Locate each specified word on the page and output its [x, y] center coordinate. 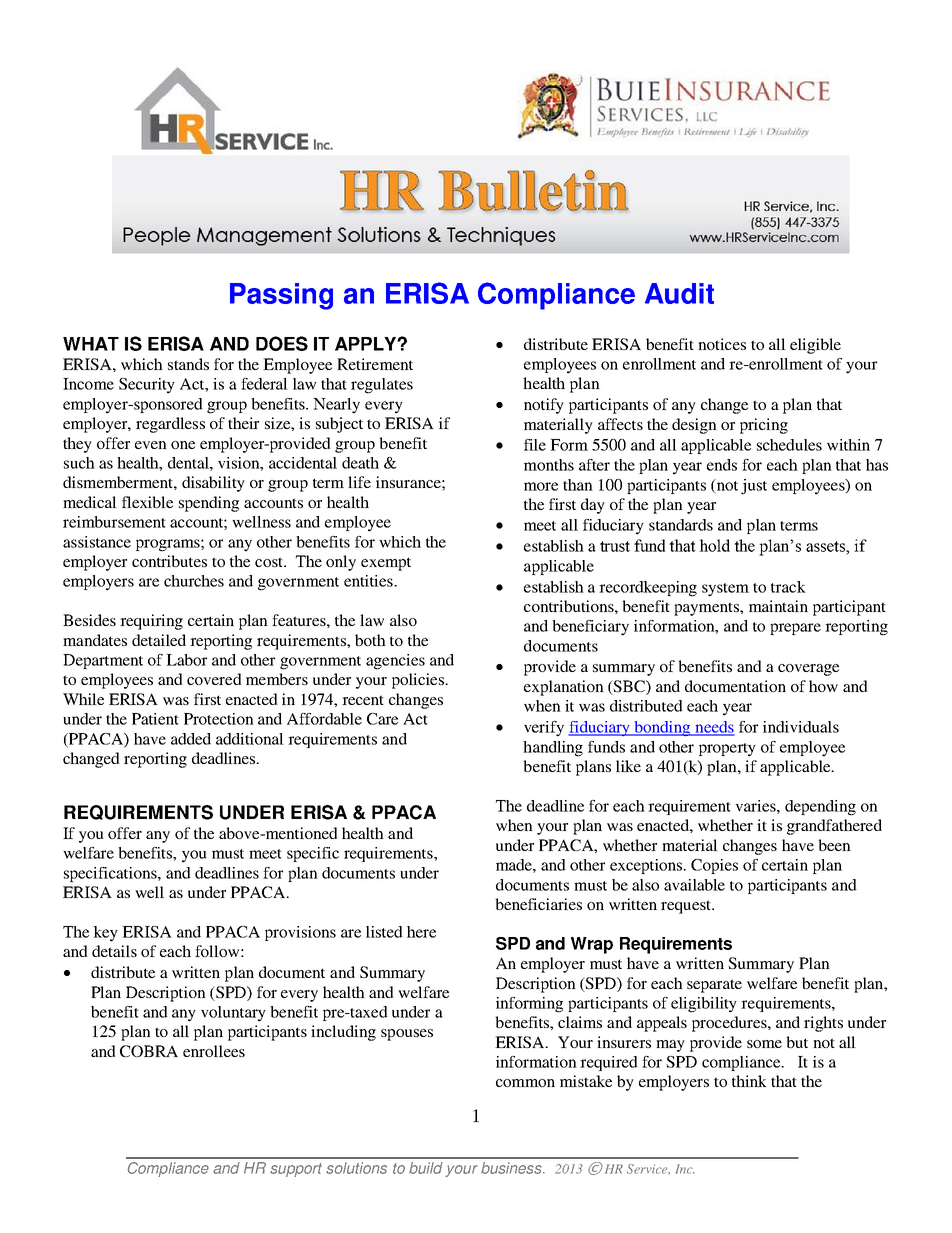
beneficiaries [538, 904]
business [512, 1168]
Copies [714, 866]
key [105, 934]
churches [194, 581]
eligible [815, 346]
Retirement [375, 364]
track [788, 587]
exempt [386, 564]
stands [188, 364]
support [296, 1170]
